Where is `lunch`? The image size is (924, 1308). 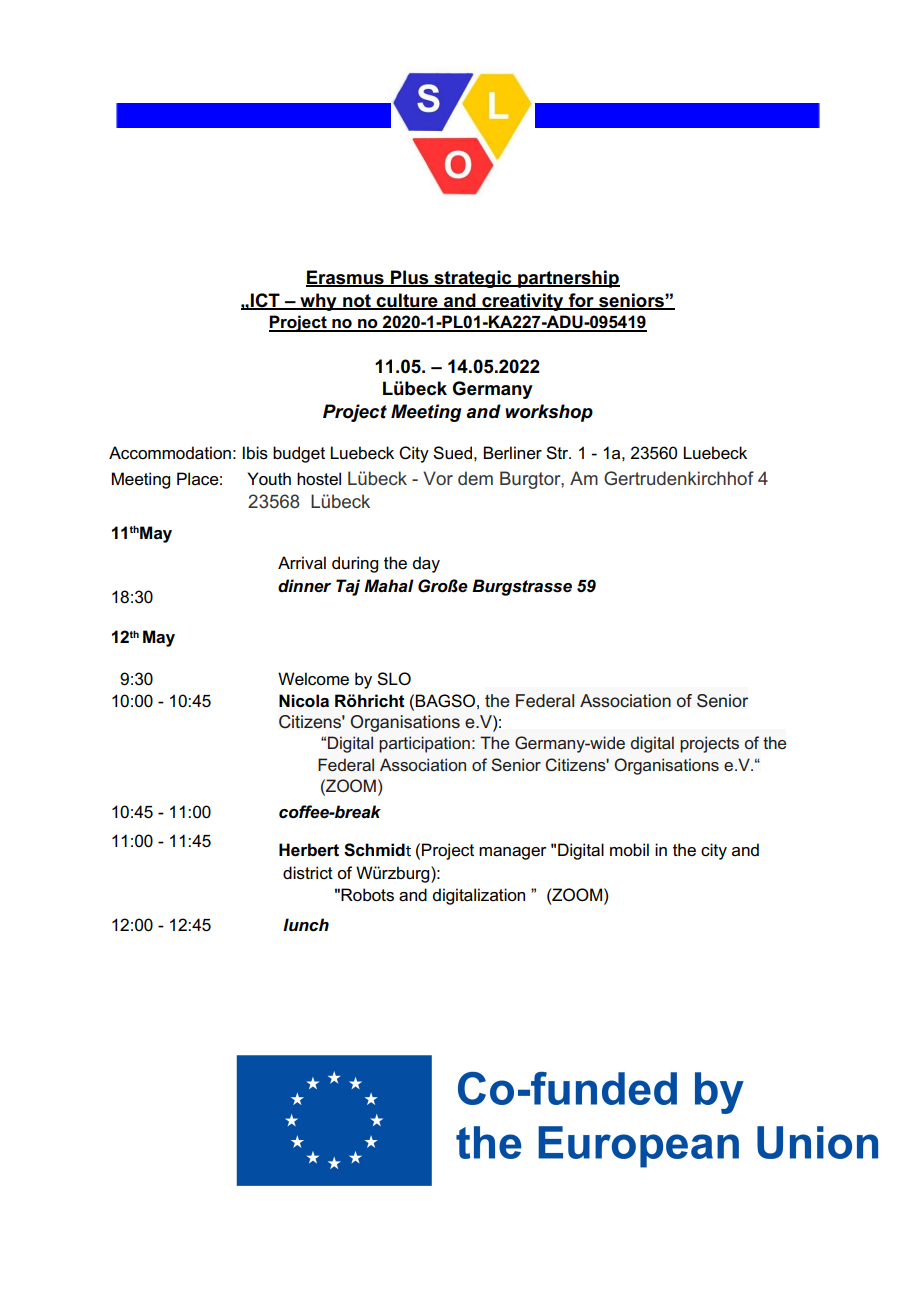
lunch is located at coordinates (306, 925).
